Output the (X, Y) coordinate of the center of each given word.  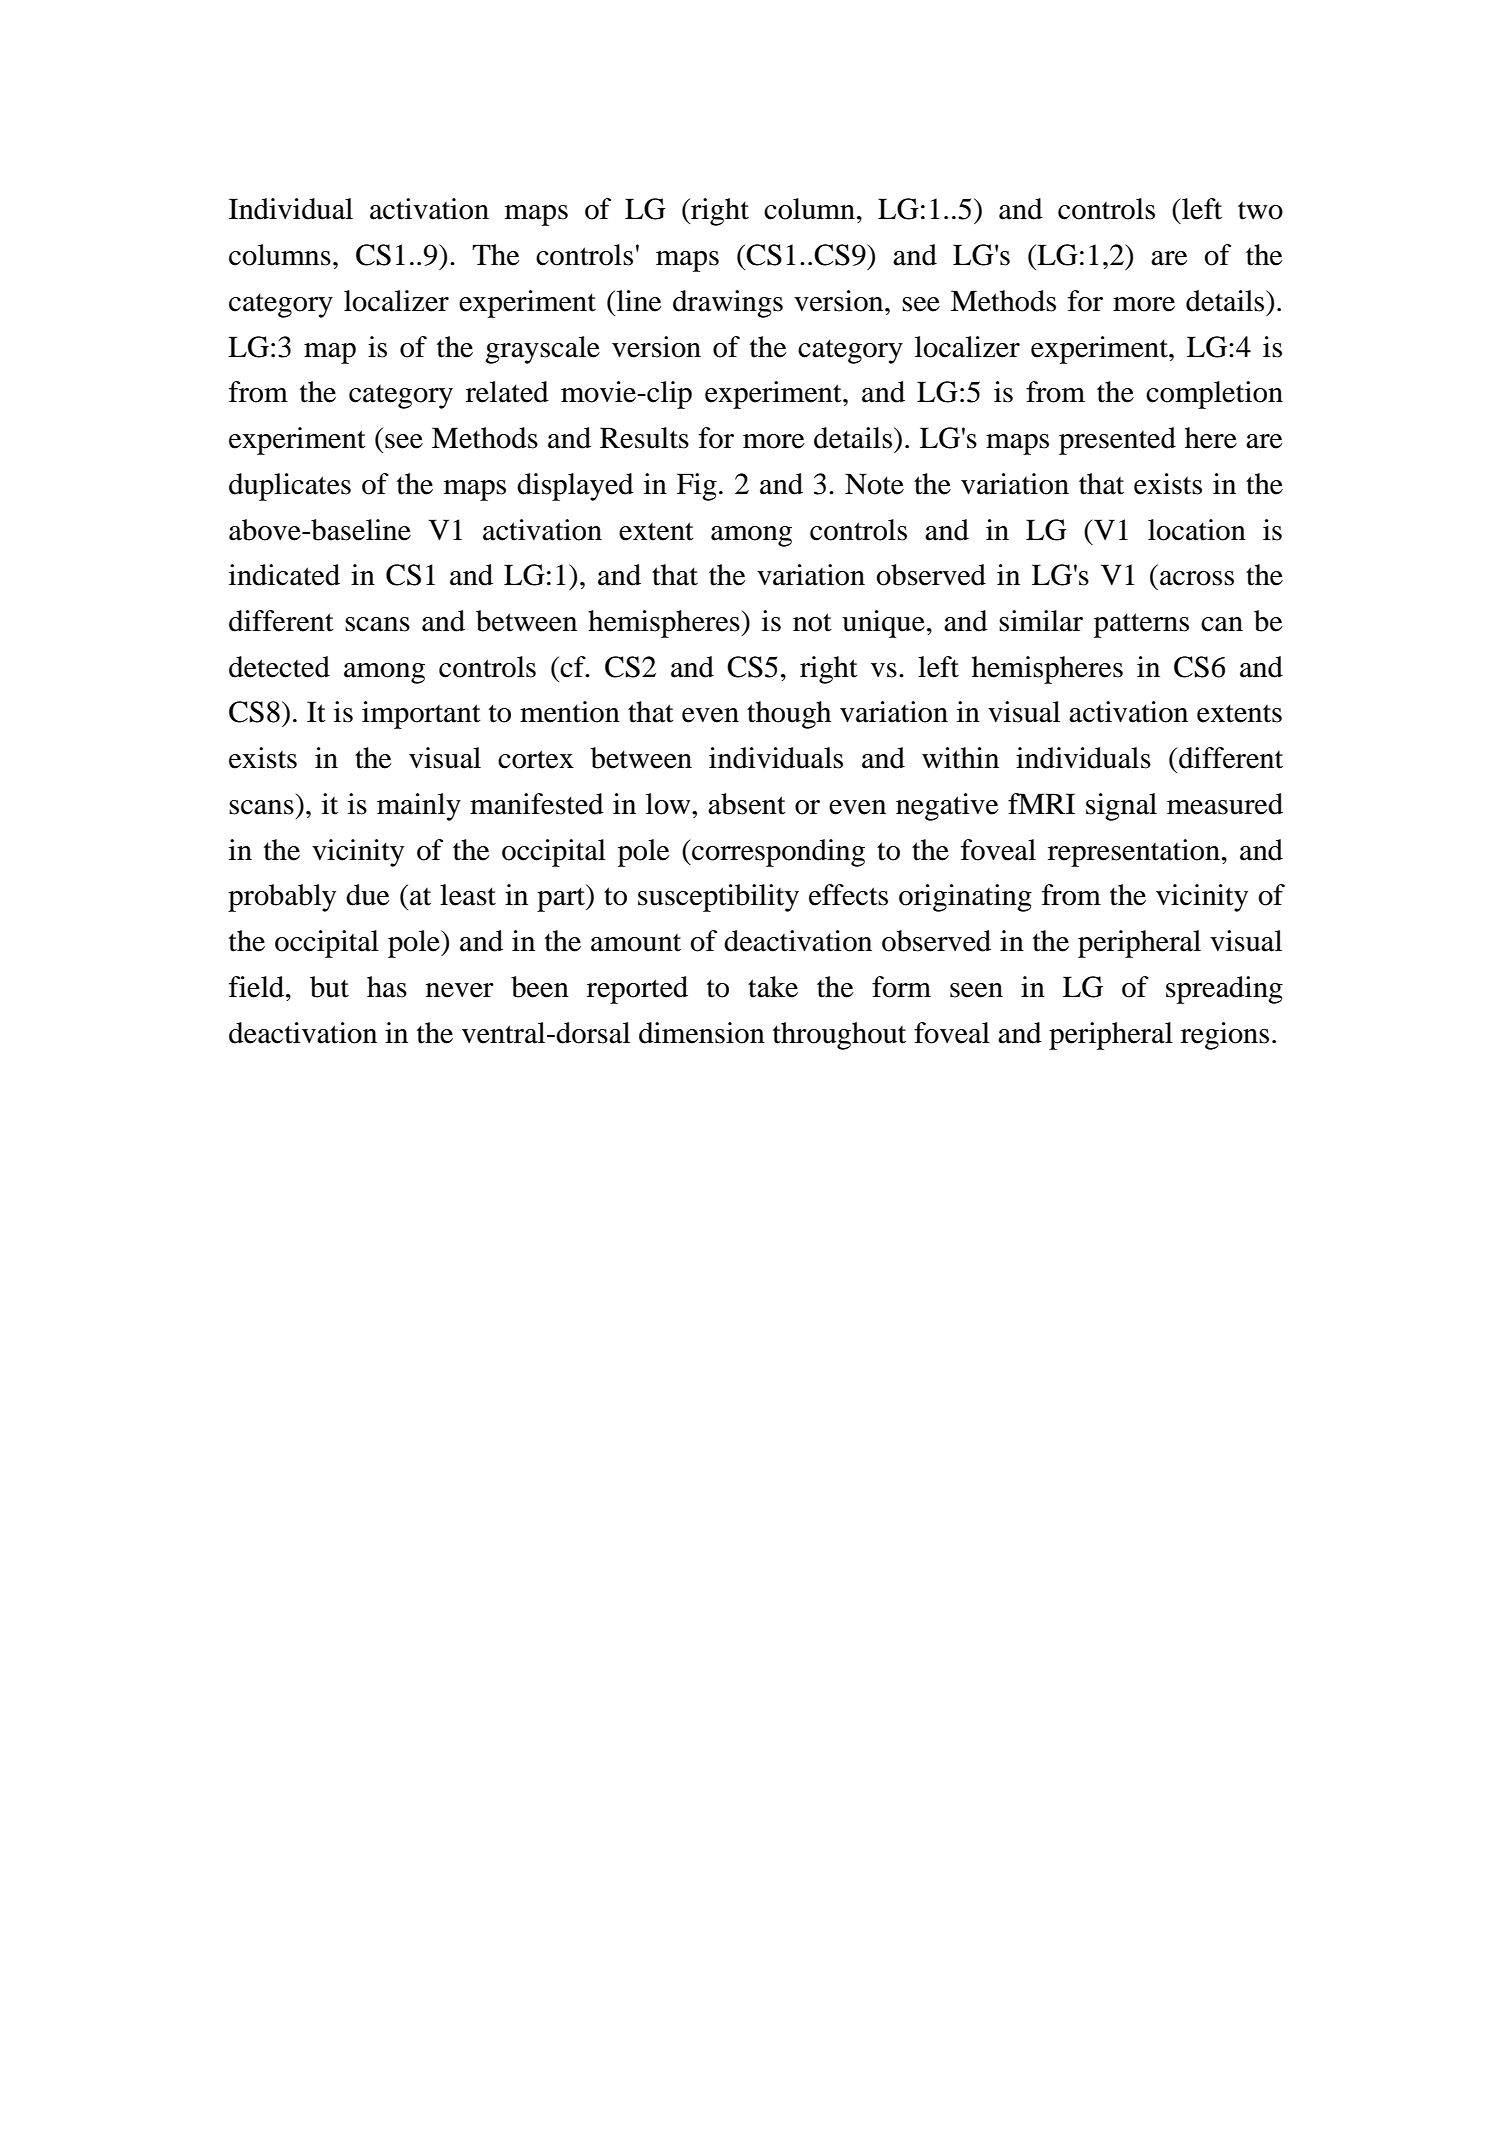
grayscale (542, 350)
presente (1109, 443)
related (507, 392)
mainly (419, 807)
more (774, 441)
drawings (728, 304)
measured (1225, 804)
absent (747, 804)
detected (279, 667)
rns (1170, 624)
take (773, 987)
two (1260, 211)
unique (883, 624)
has (387, 987)
